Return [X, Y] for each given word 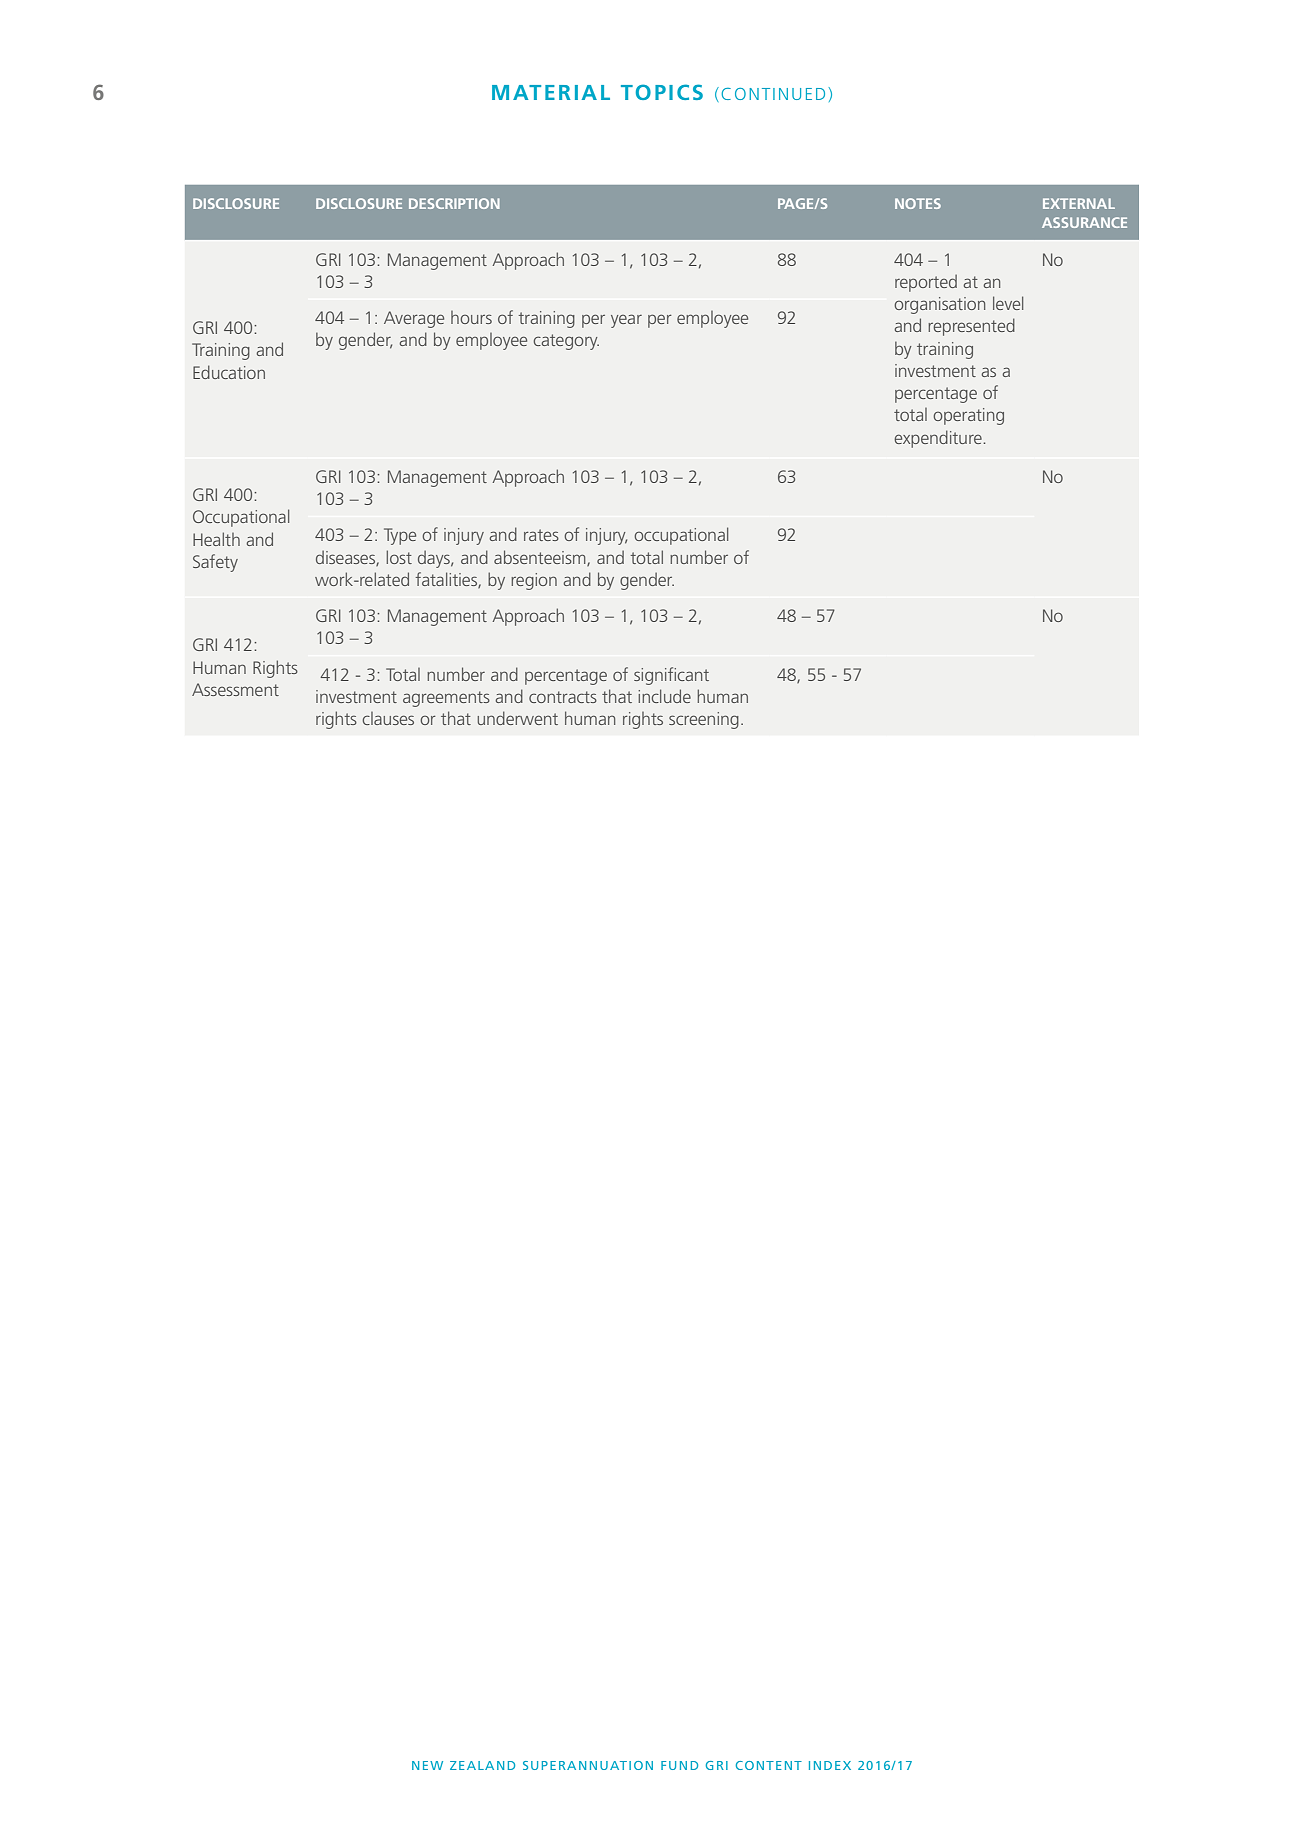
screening [704, 720]
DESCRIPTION [454, 203]
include [664, 696]
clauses [388, 718]
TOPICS [662, 92]
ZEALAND [482, 1765]
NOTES [918, 203]
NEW [427, 1765]
